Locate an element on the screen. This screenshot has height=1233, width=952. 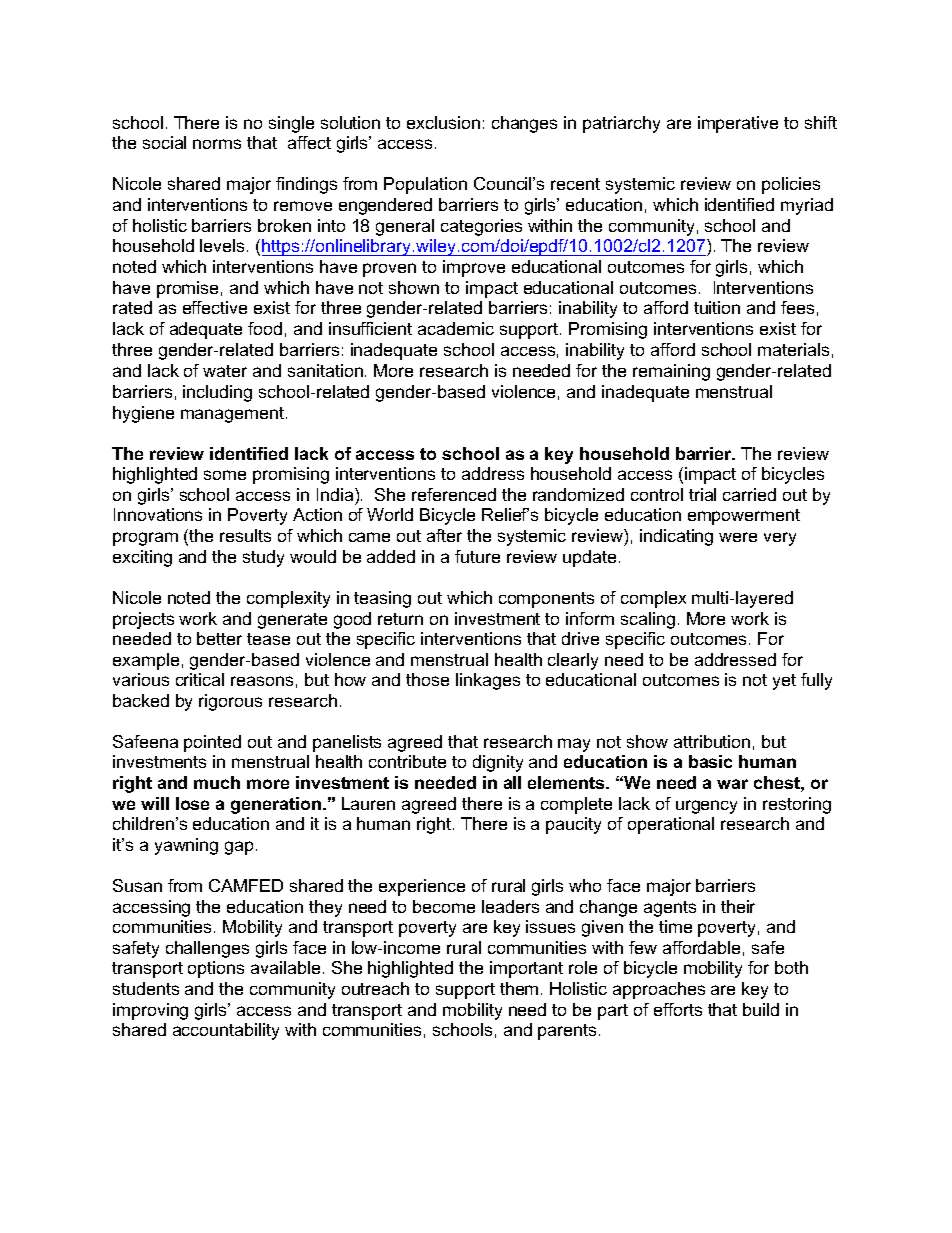
them is located at coordinates (519, 988).
